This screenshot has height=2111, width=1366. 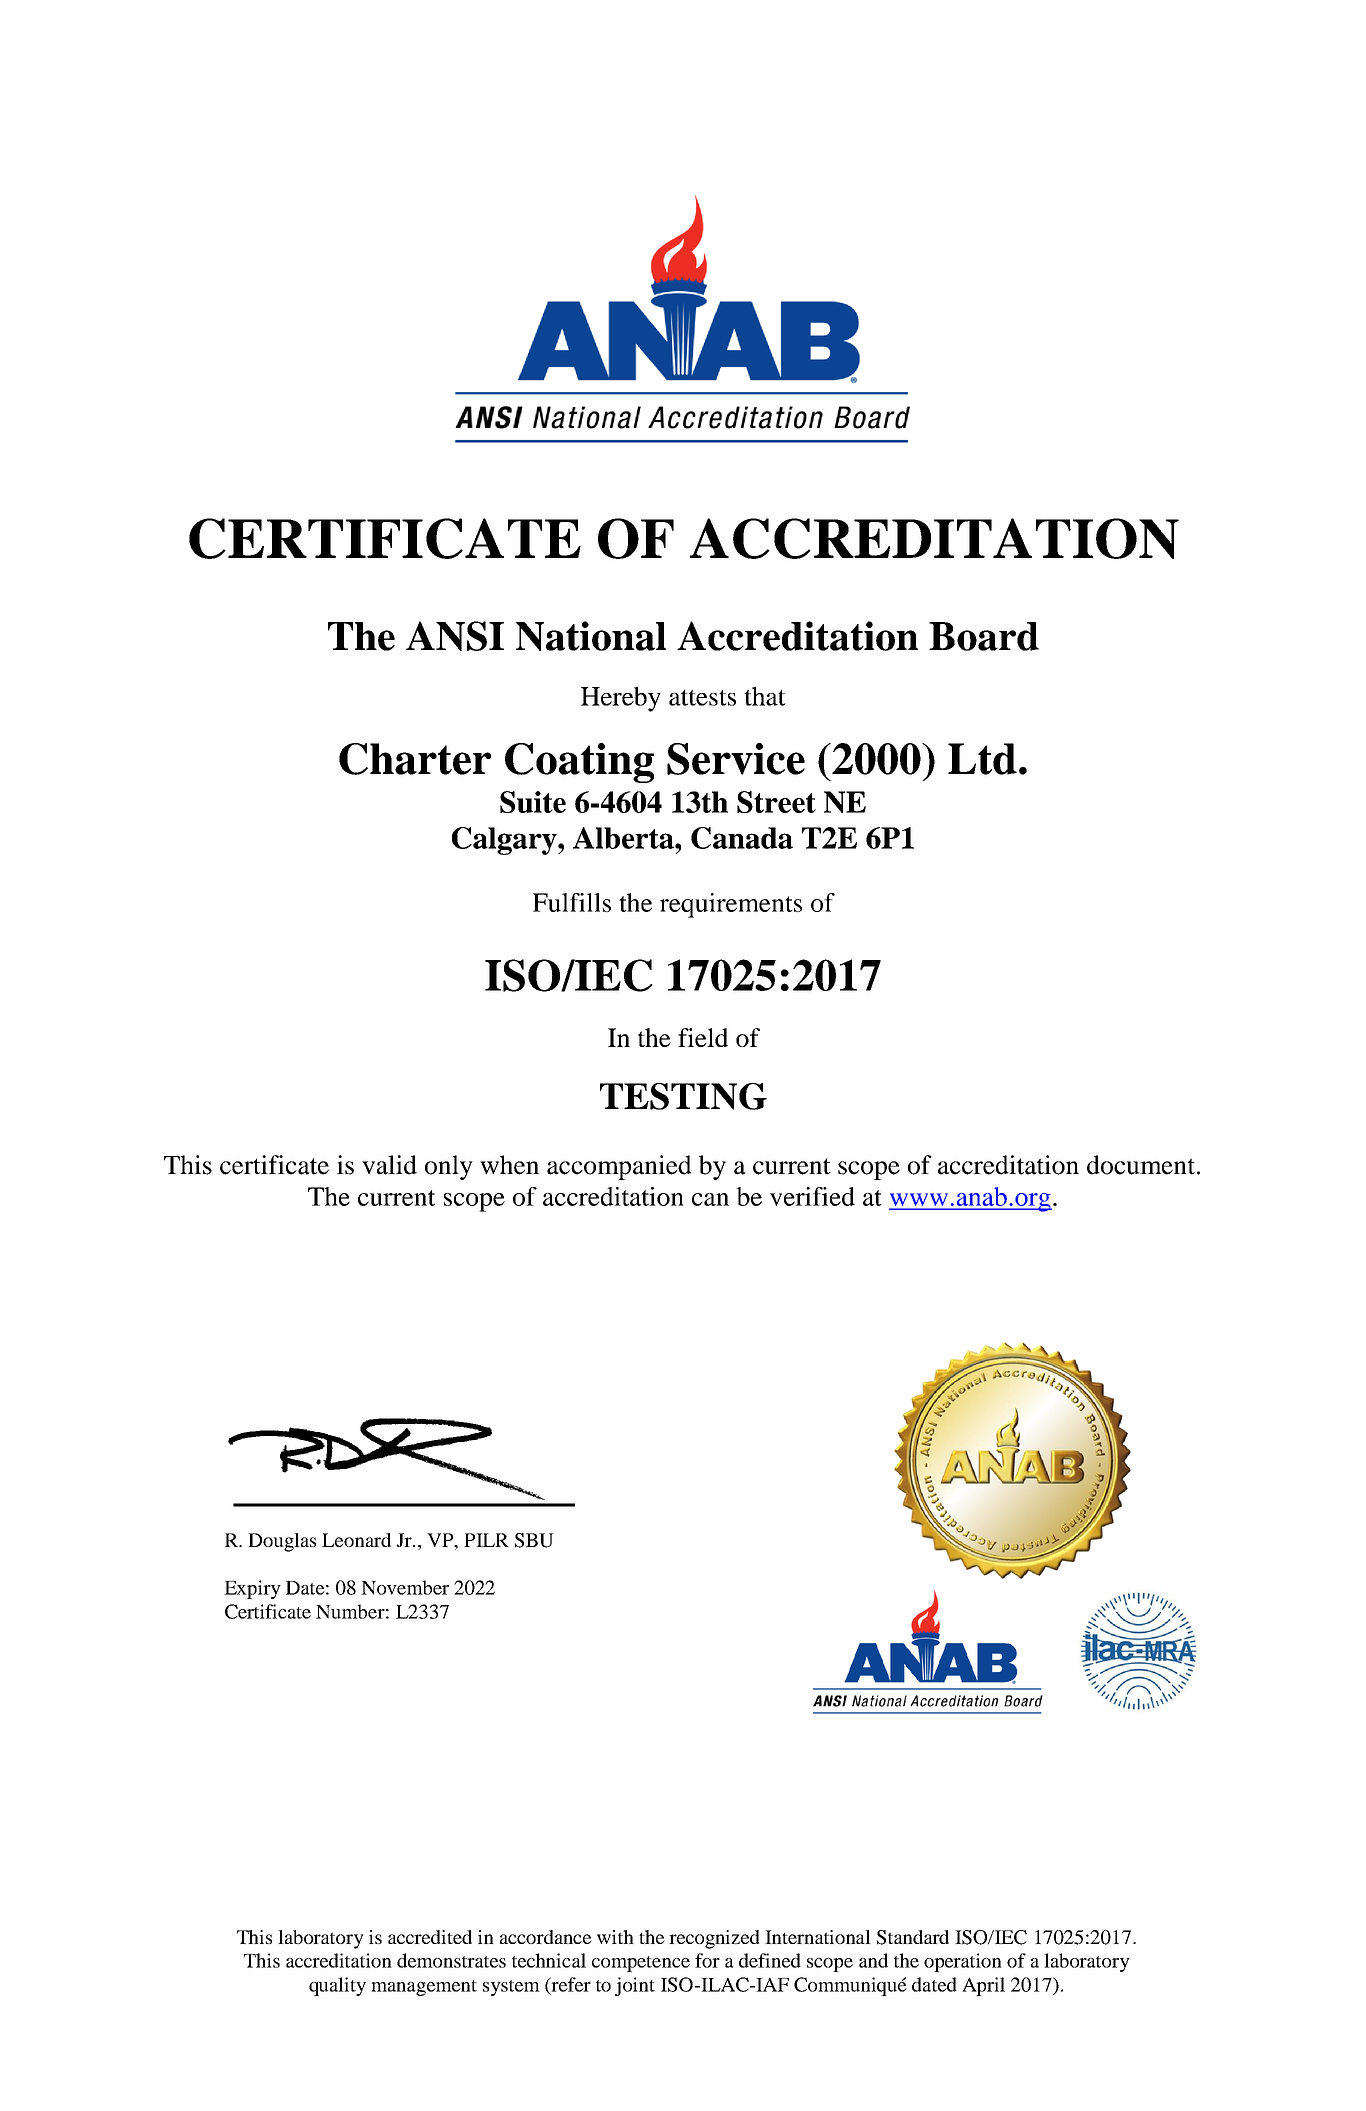 I want to click on only, so click(x=449, y=1167).
